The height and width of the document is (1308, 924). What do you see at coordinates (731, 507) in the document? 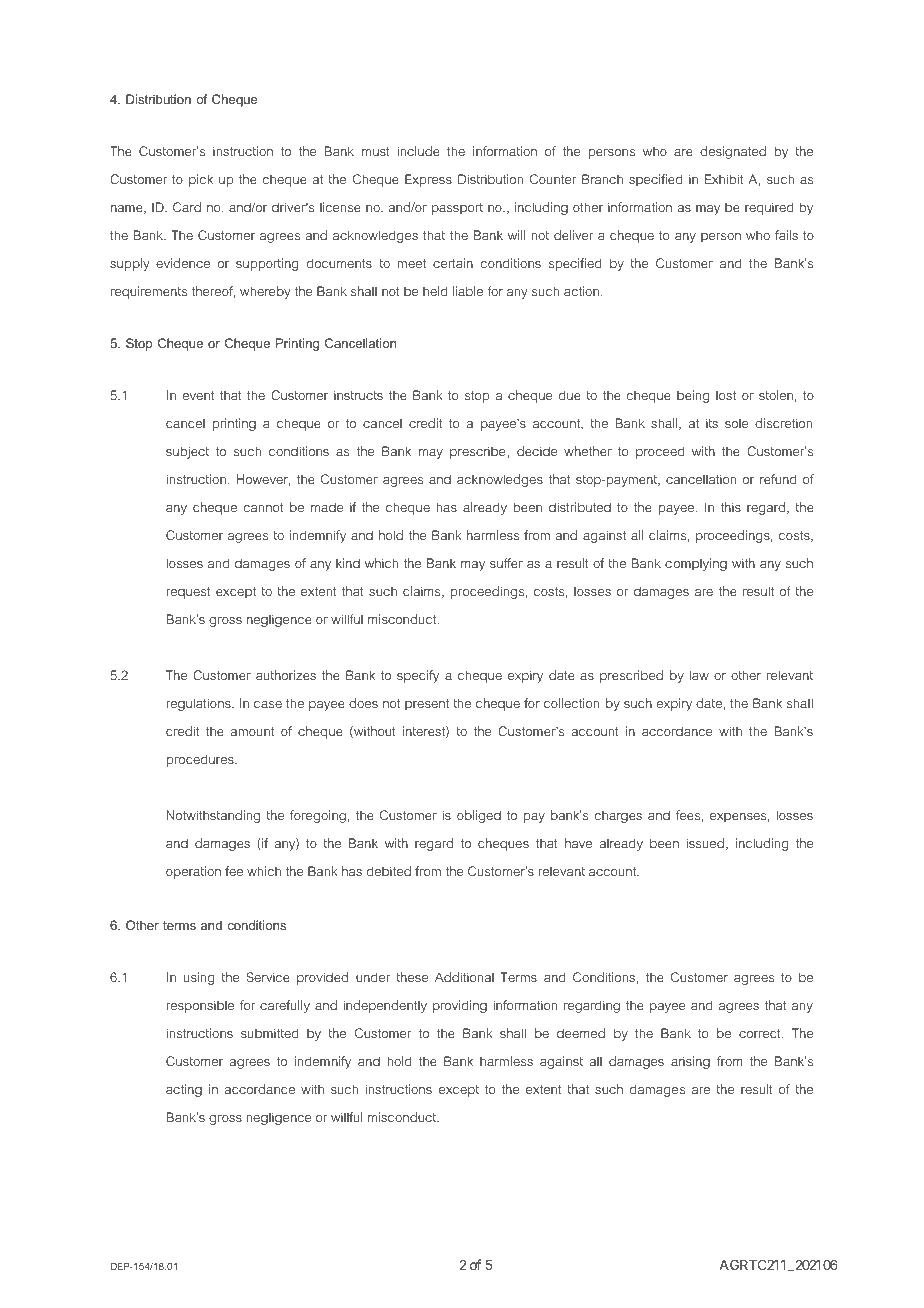
I see `this` at bounding box center [731, 507].
